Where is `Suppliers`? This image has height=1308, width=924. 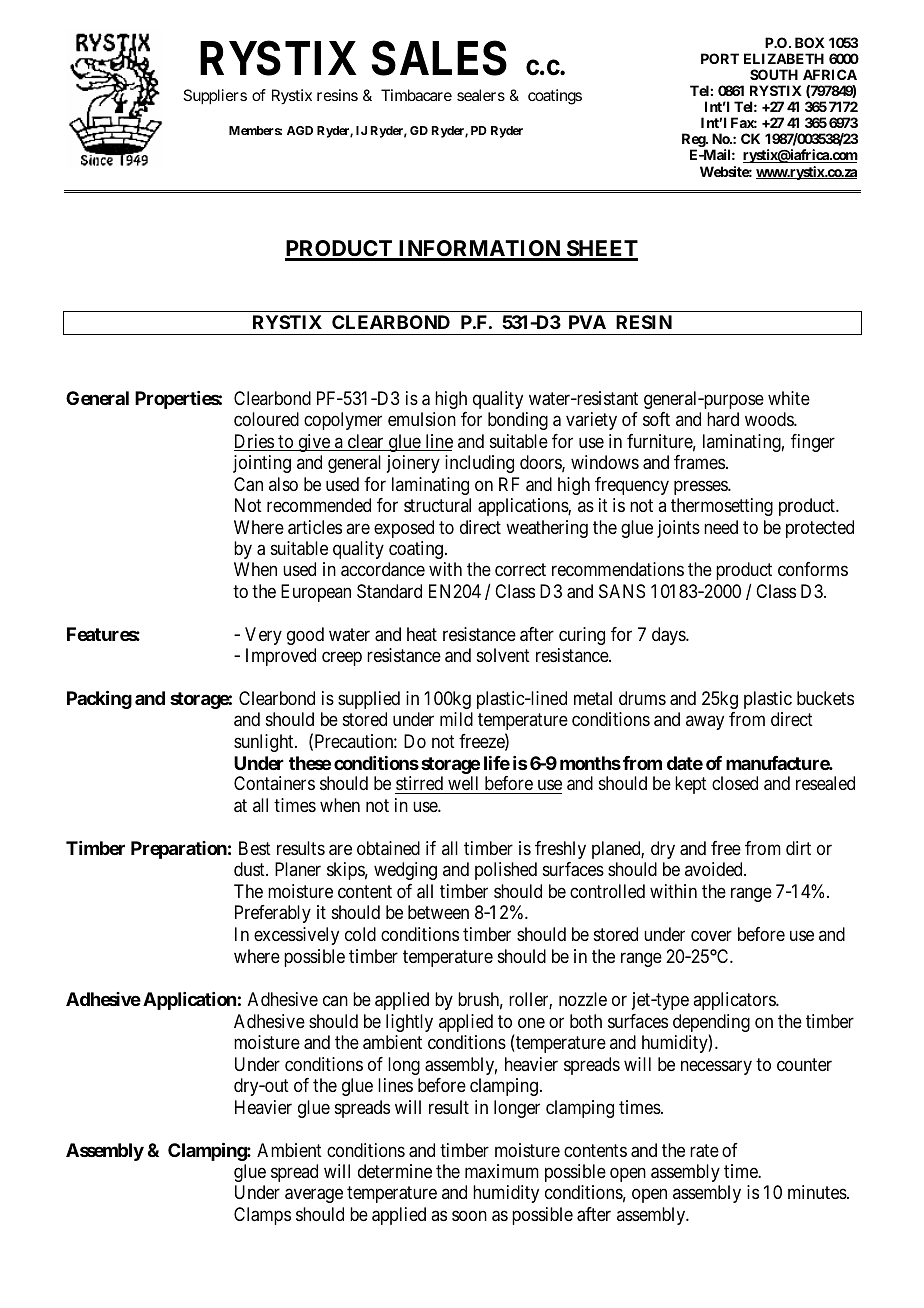 Suppliers is located at coordinates (215, 97).
